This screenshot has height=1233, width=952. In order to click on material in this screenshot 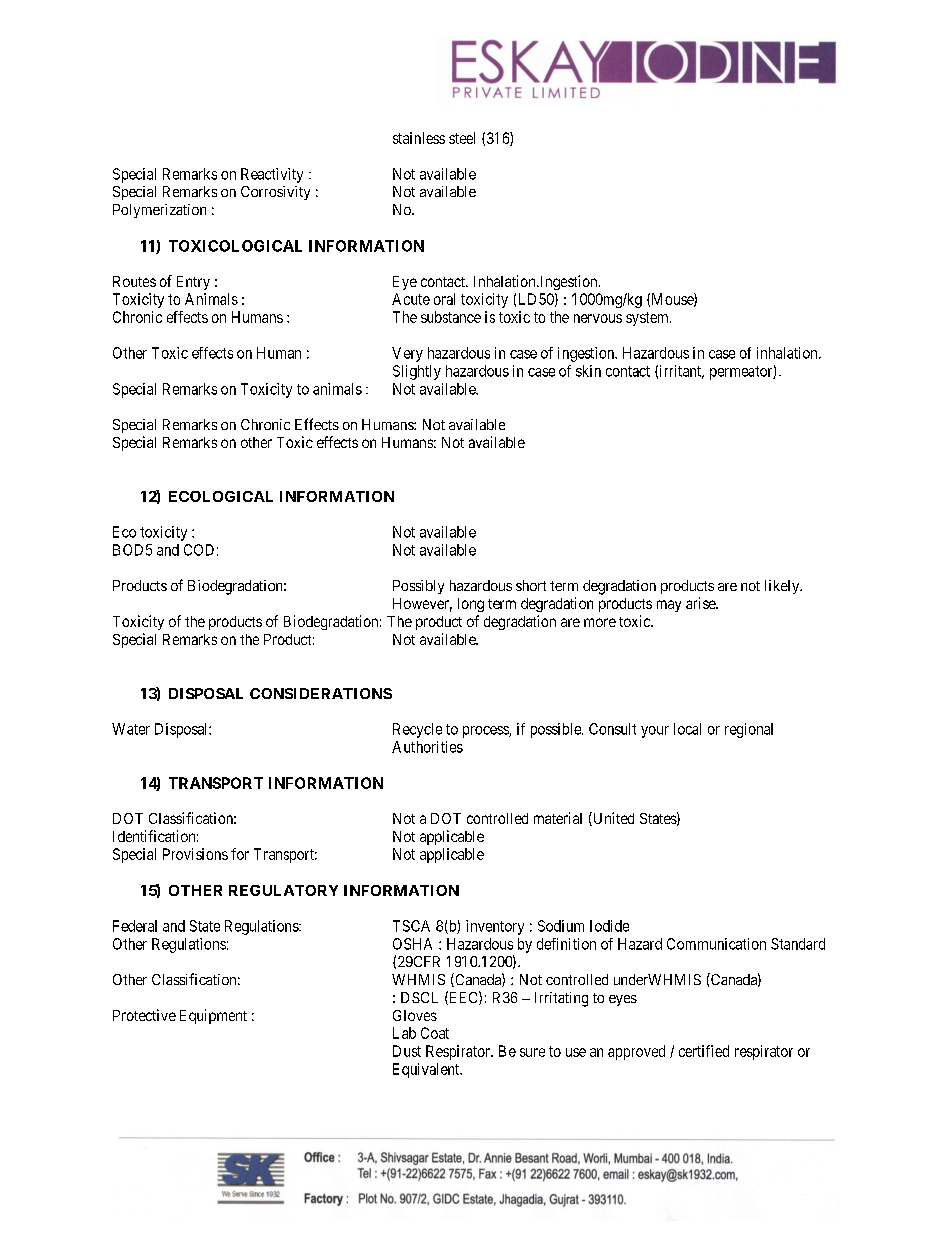, I will do `click(558, 818)`.
